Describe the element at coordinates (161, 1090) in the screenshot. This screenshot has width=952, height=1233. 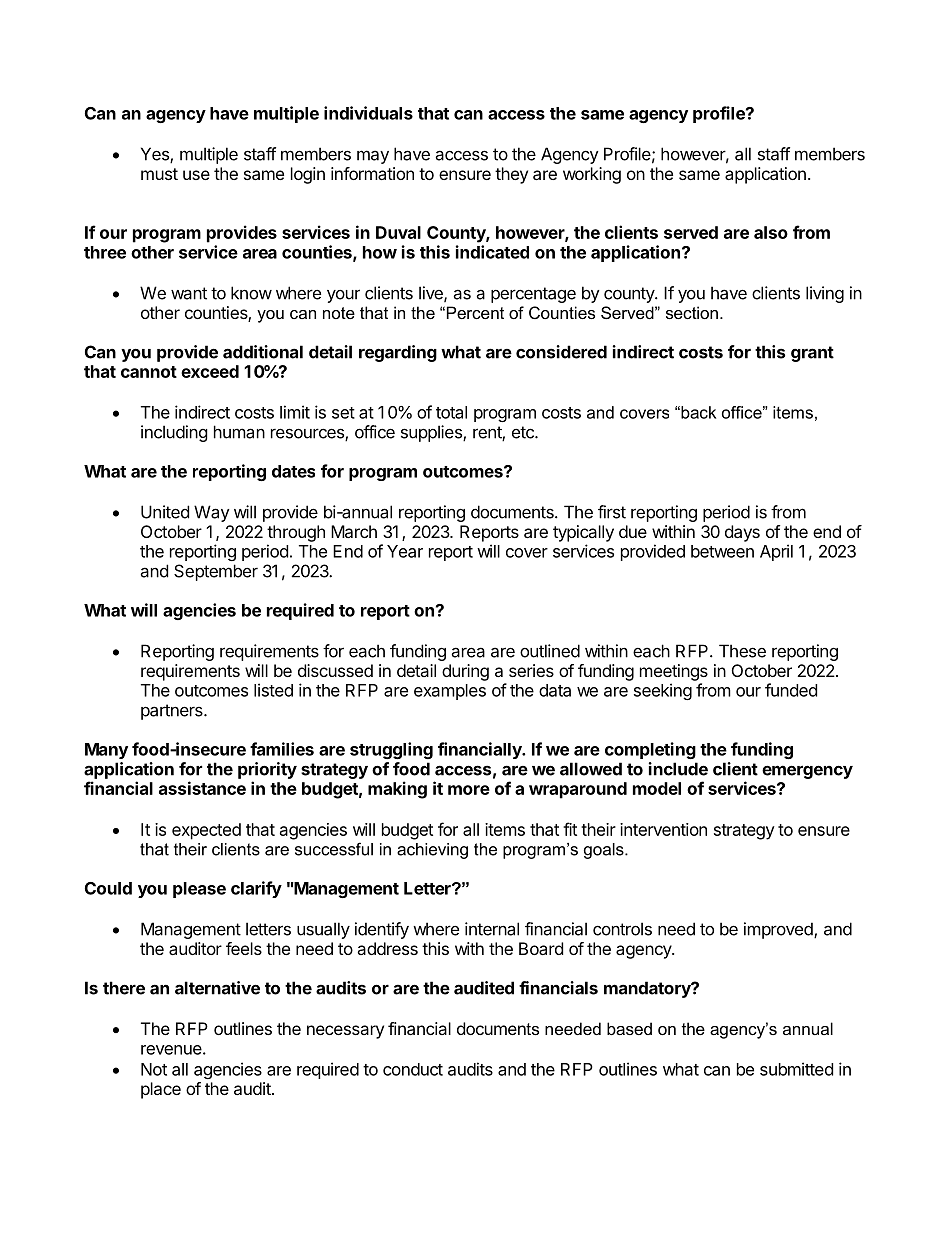
I see `place` at that location.
